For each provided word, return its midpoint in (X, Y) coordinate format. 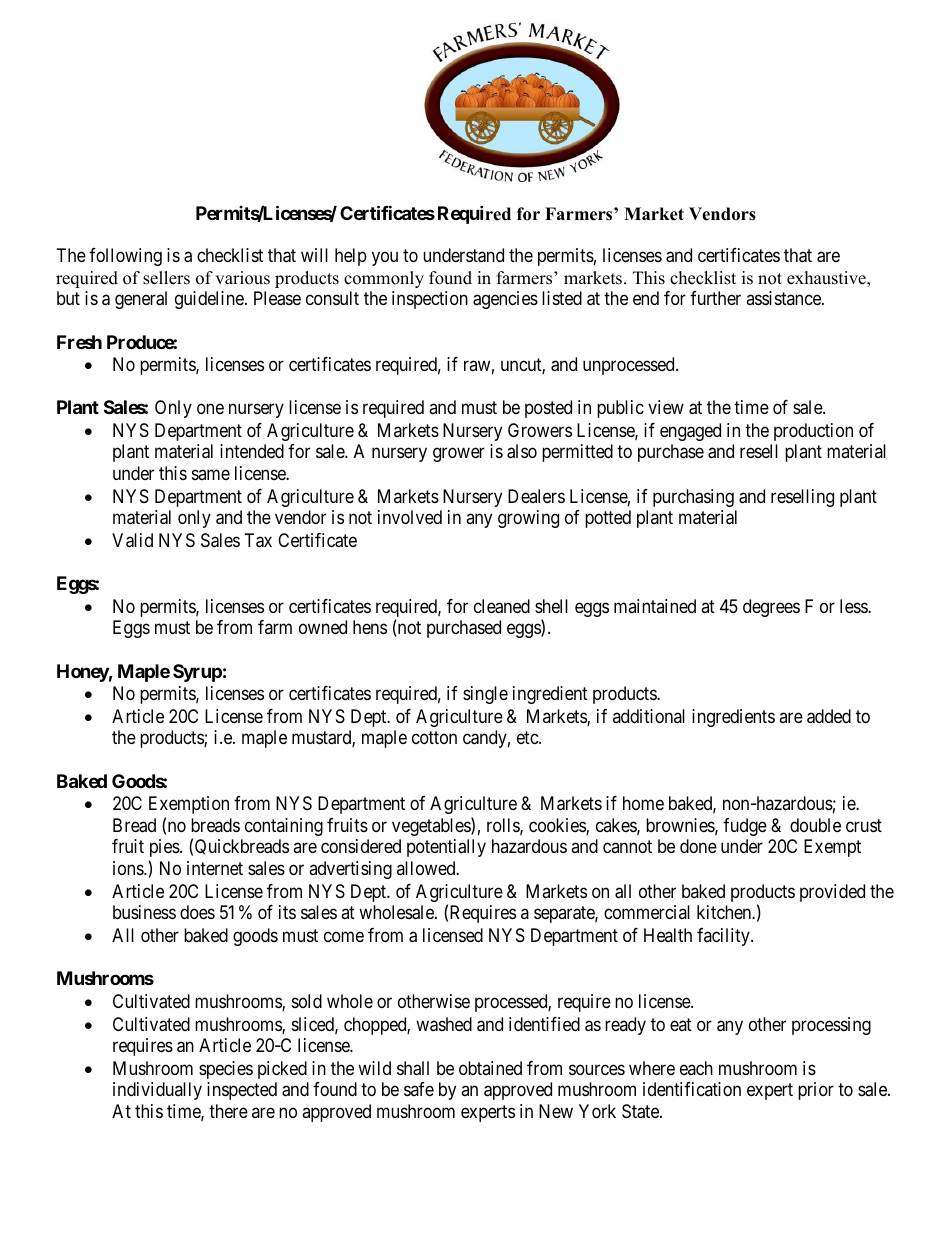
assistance (784, 298)
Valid (132, 540)
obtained (490, 1068)
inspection (430, 300)
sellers (166, 278)
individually (157, 1091)
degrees (771, 608)
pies (165, 848)
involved (410, 517)
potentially (446, 848)
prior (816, 1091)
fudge (745, 827)
